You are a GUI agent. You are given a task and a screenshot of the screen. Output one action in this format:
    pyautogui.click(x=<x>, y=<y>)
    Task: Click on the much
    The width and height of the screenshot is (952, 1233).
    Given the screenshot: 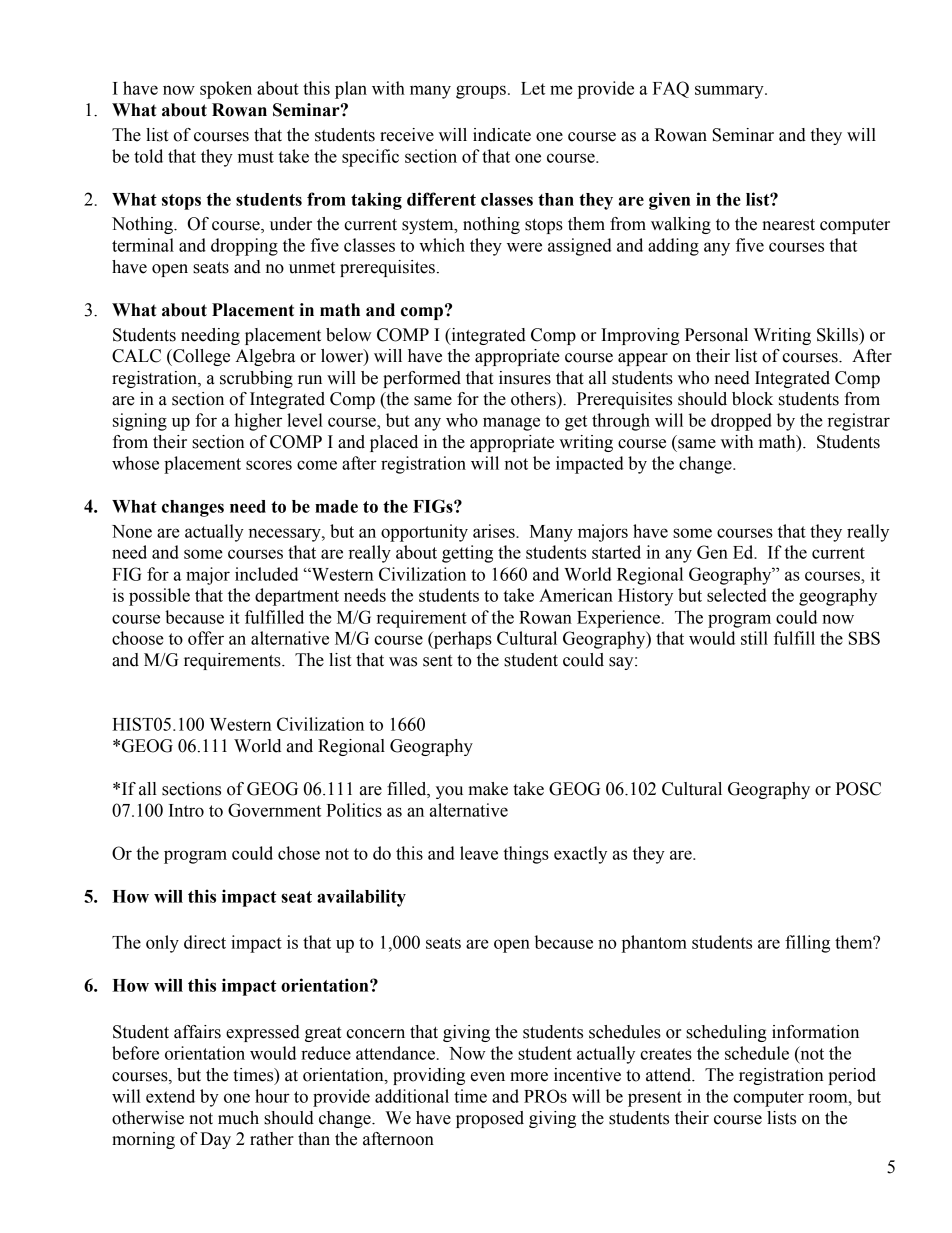 What is the action you would take?
    pyautogui.click(x=238, y=1118)
